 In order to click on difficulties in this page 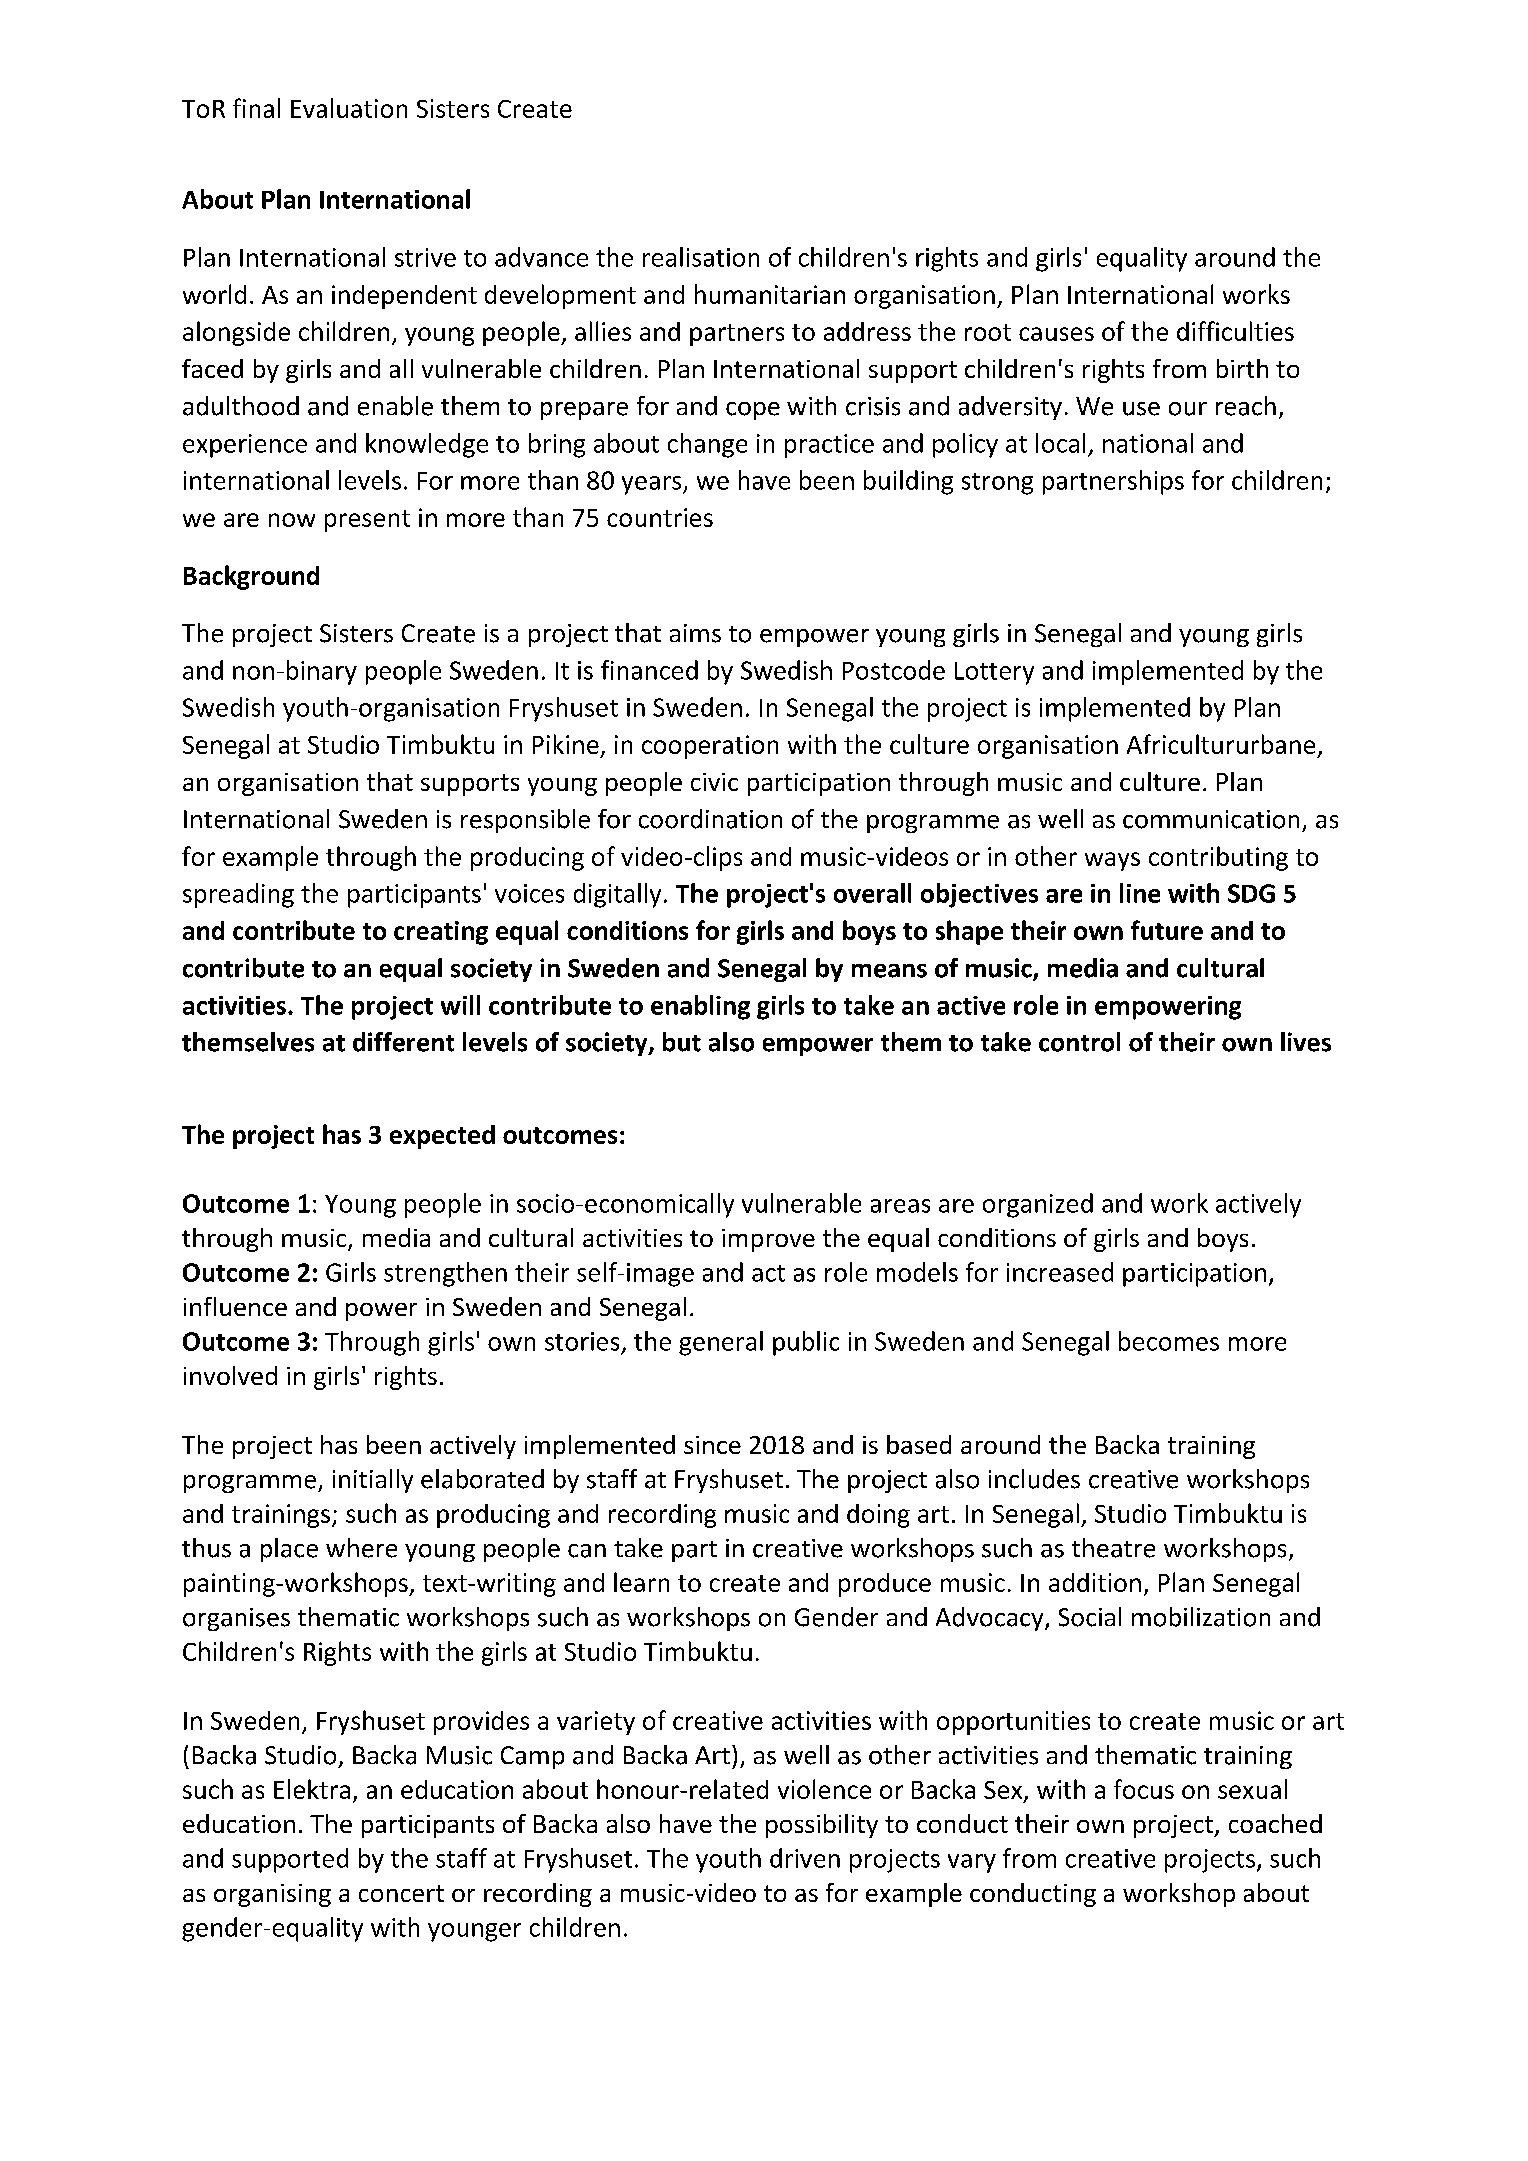, I will do `click(1235, 331)`.
